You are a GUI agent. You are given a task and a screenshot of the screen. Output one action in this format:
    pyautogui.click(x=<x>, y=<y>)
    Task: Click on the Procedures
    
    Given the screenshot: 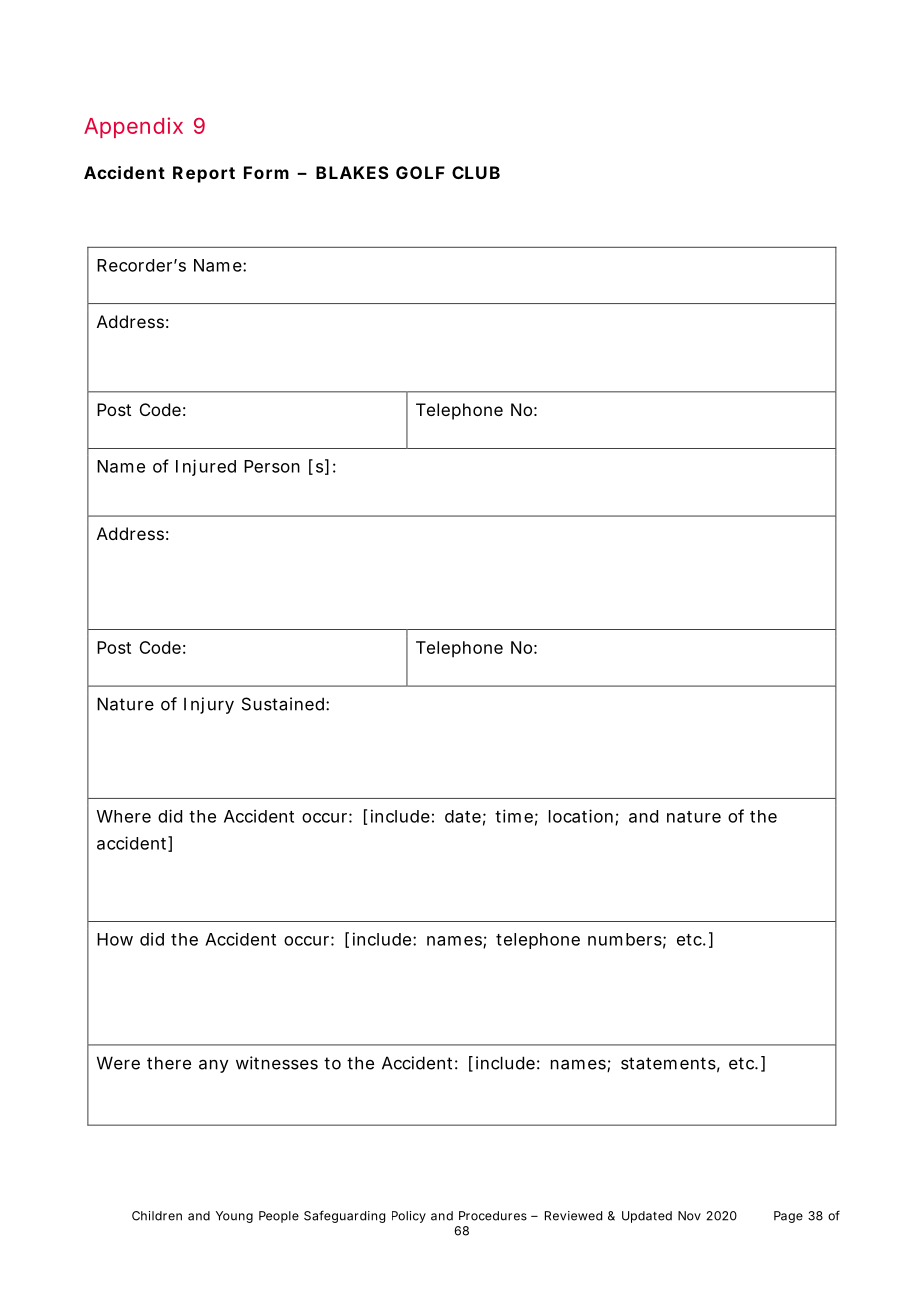 What is the action you would take?
    pyautogui.click(x=493, y=1216)
